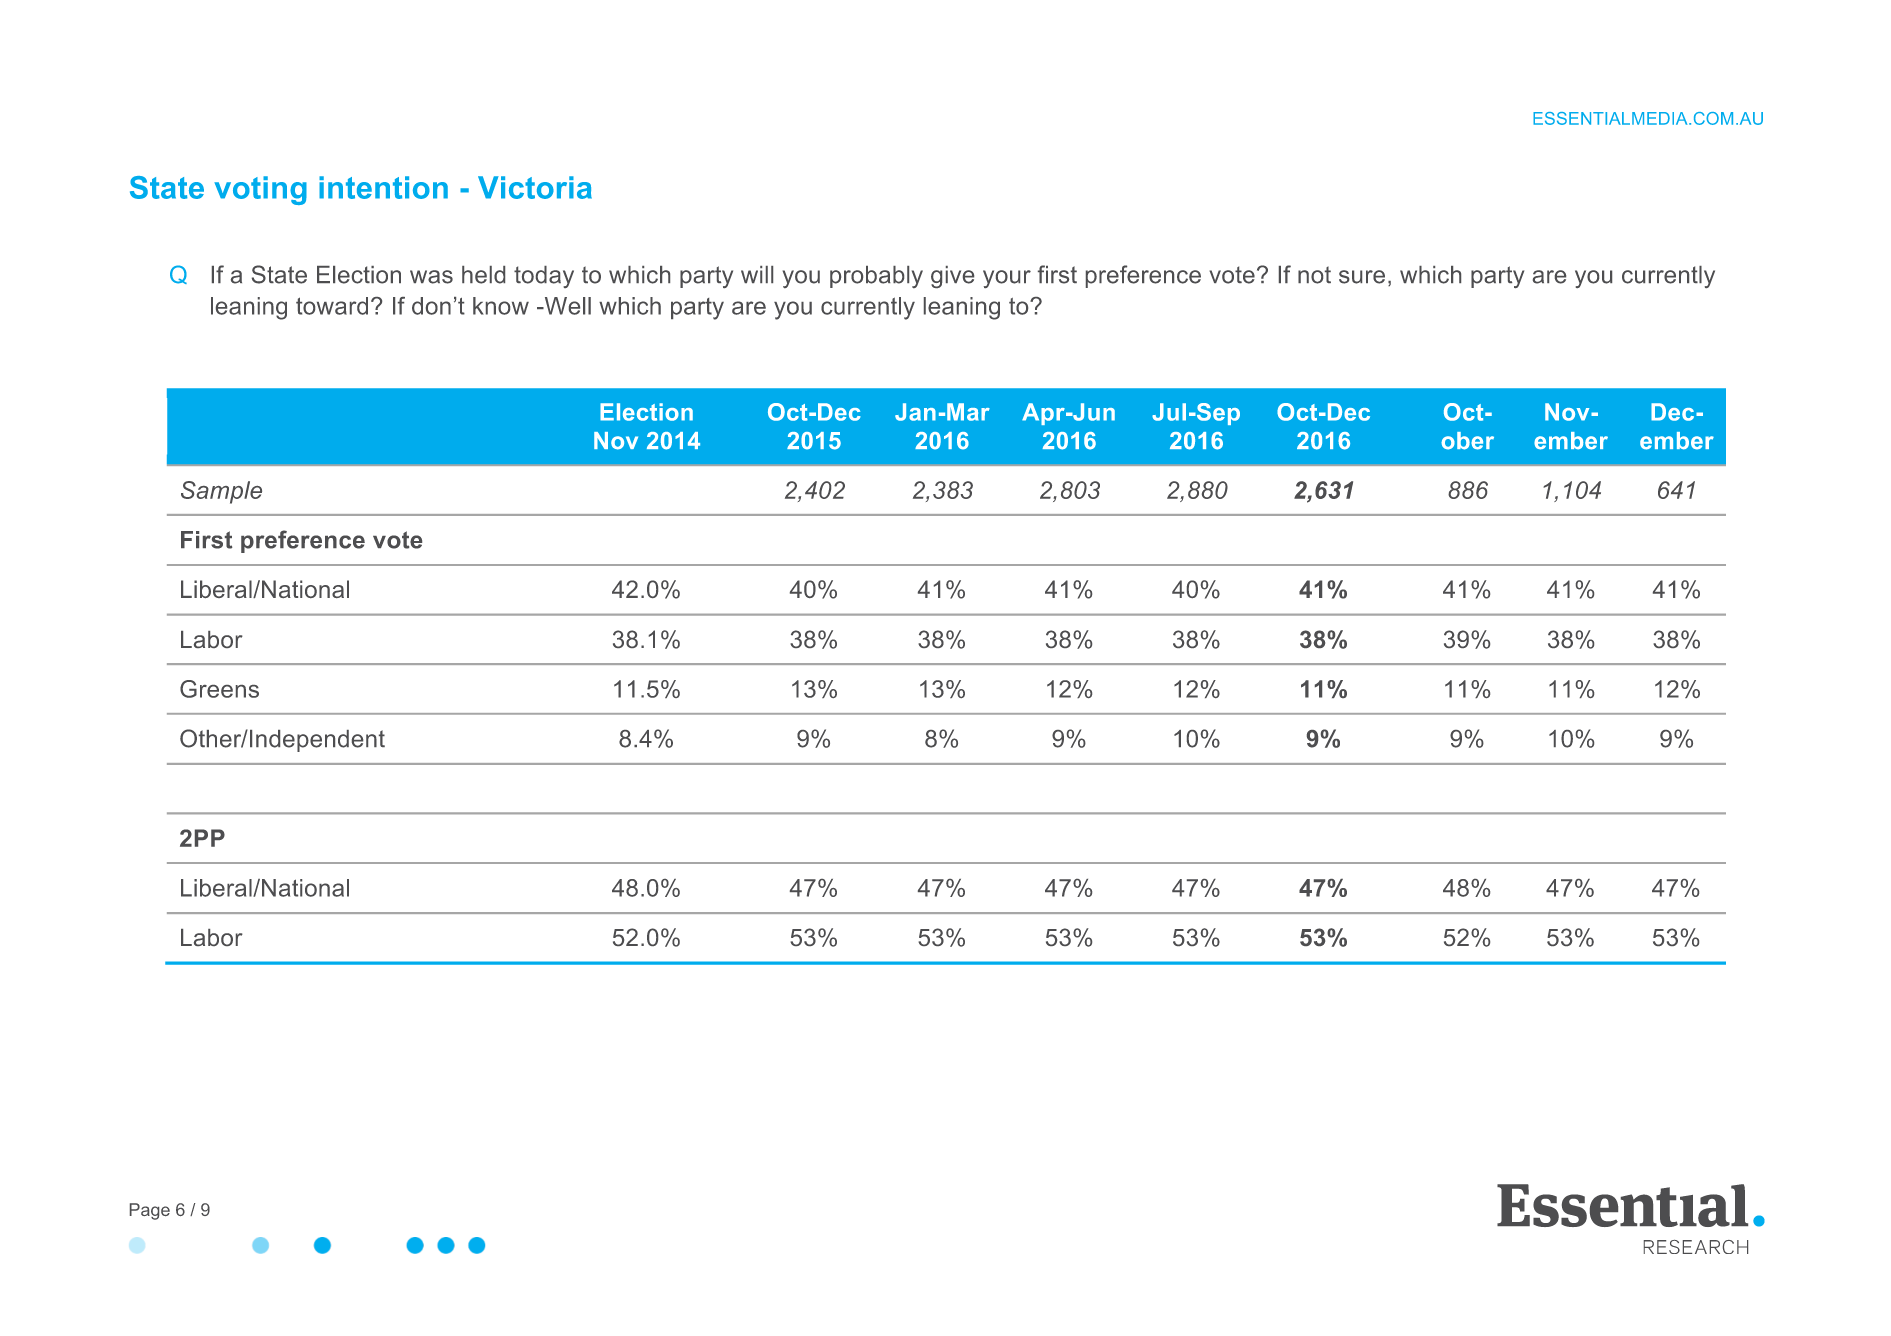 The width and height of the page is (1891, 1336). Describe the element at coordinates (1314, 275) in the page. I see `not` at that location.
